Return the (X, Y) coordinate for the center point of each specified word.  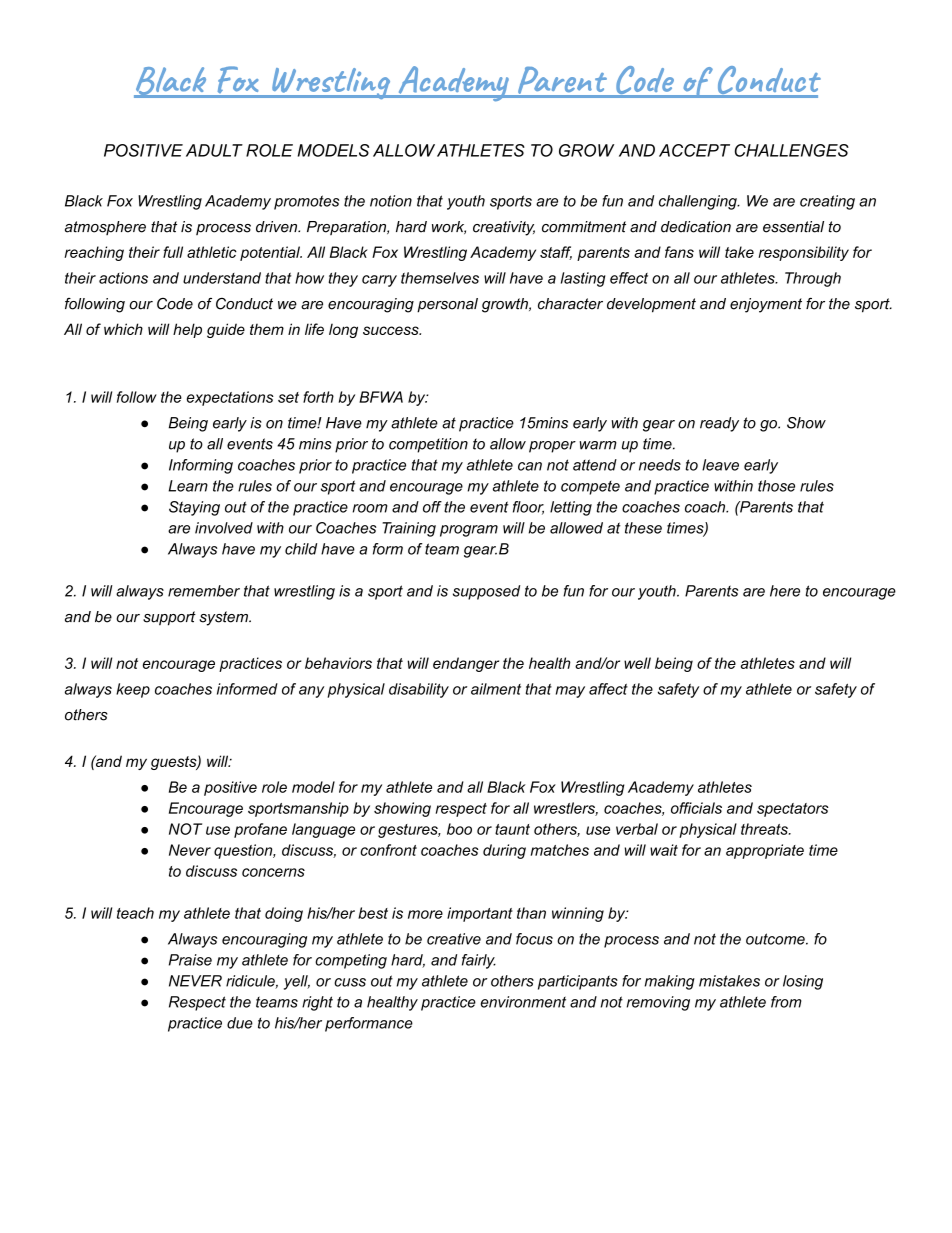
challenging (699, 202)
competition (428, 445)
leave (720, 465)
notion (391, 201)
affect (608, 689)
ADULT (214, 150)
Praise (190, 960)
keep (133, 690)
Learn (188, 486)
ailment (496, 689)
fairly (479, 961)
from (786, 1002)
